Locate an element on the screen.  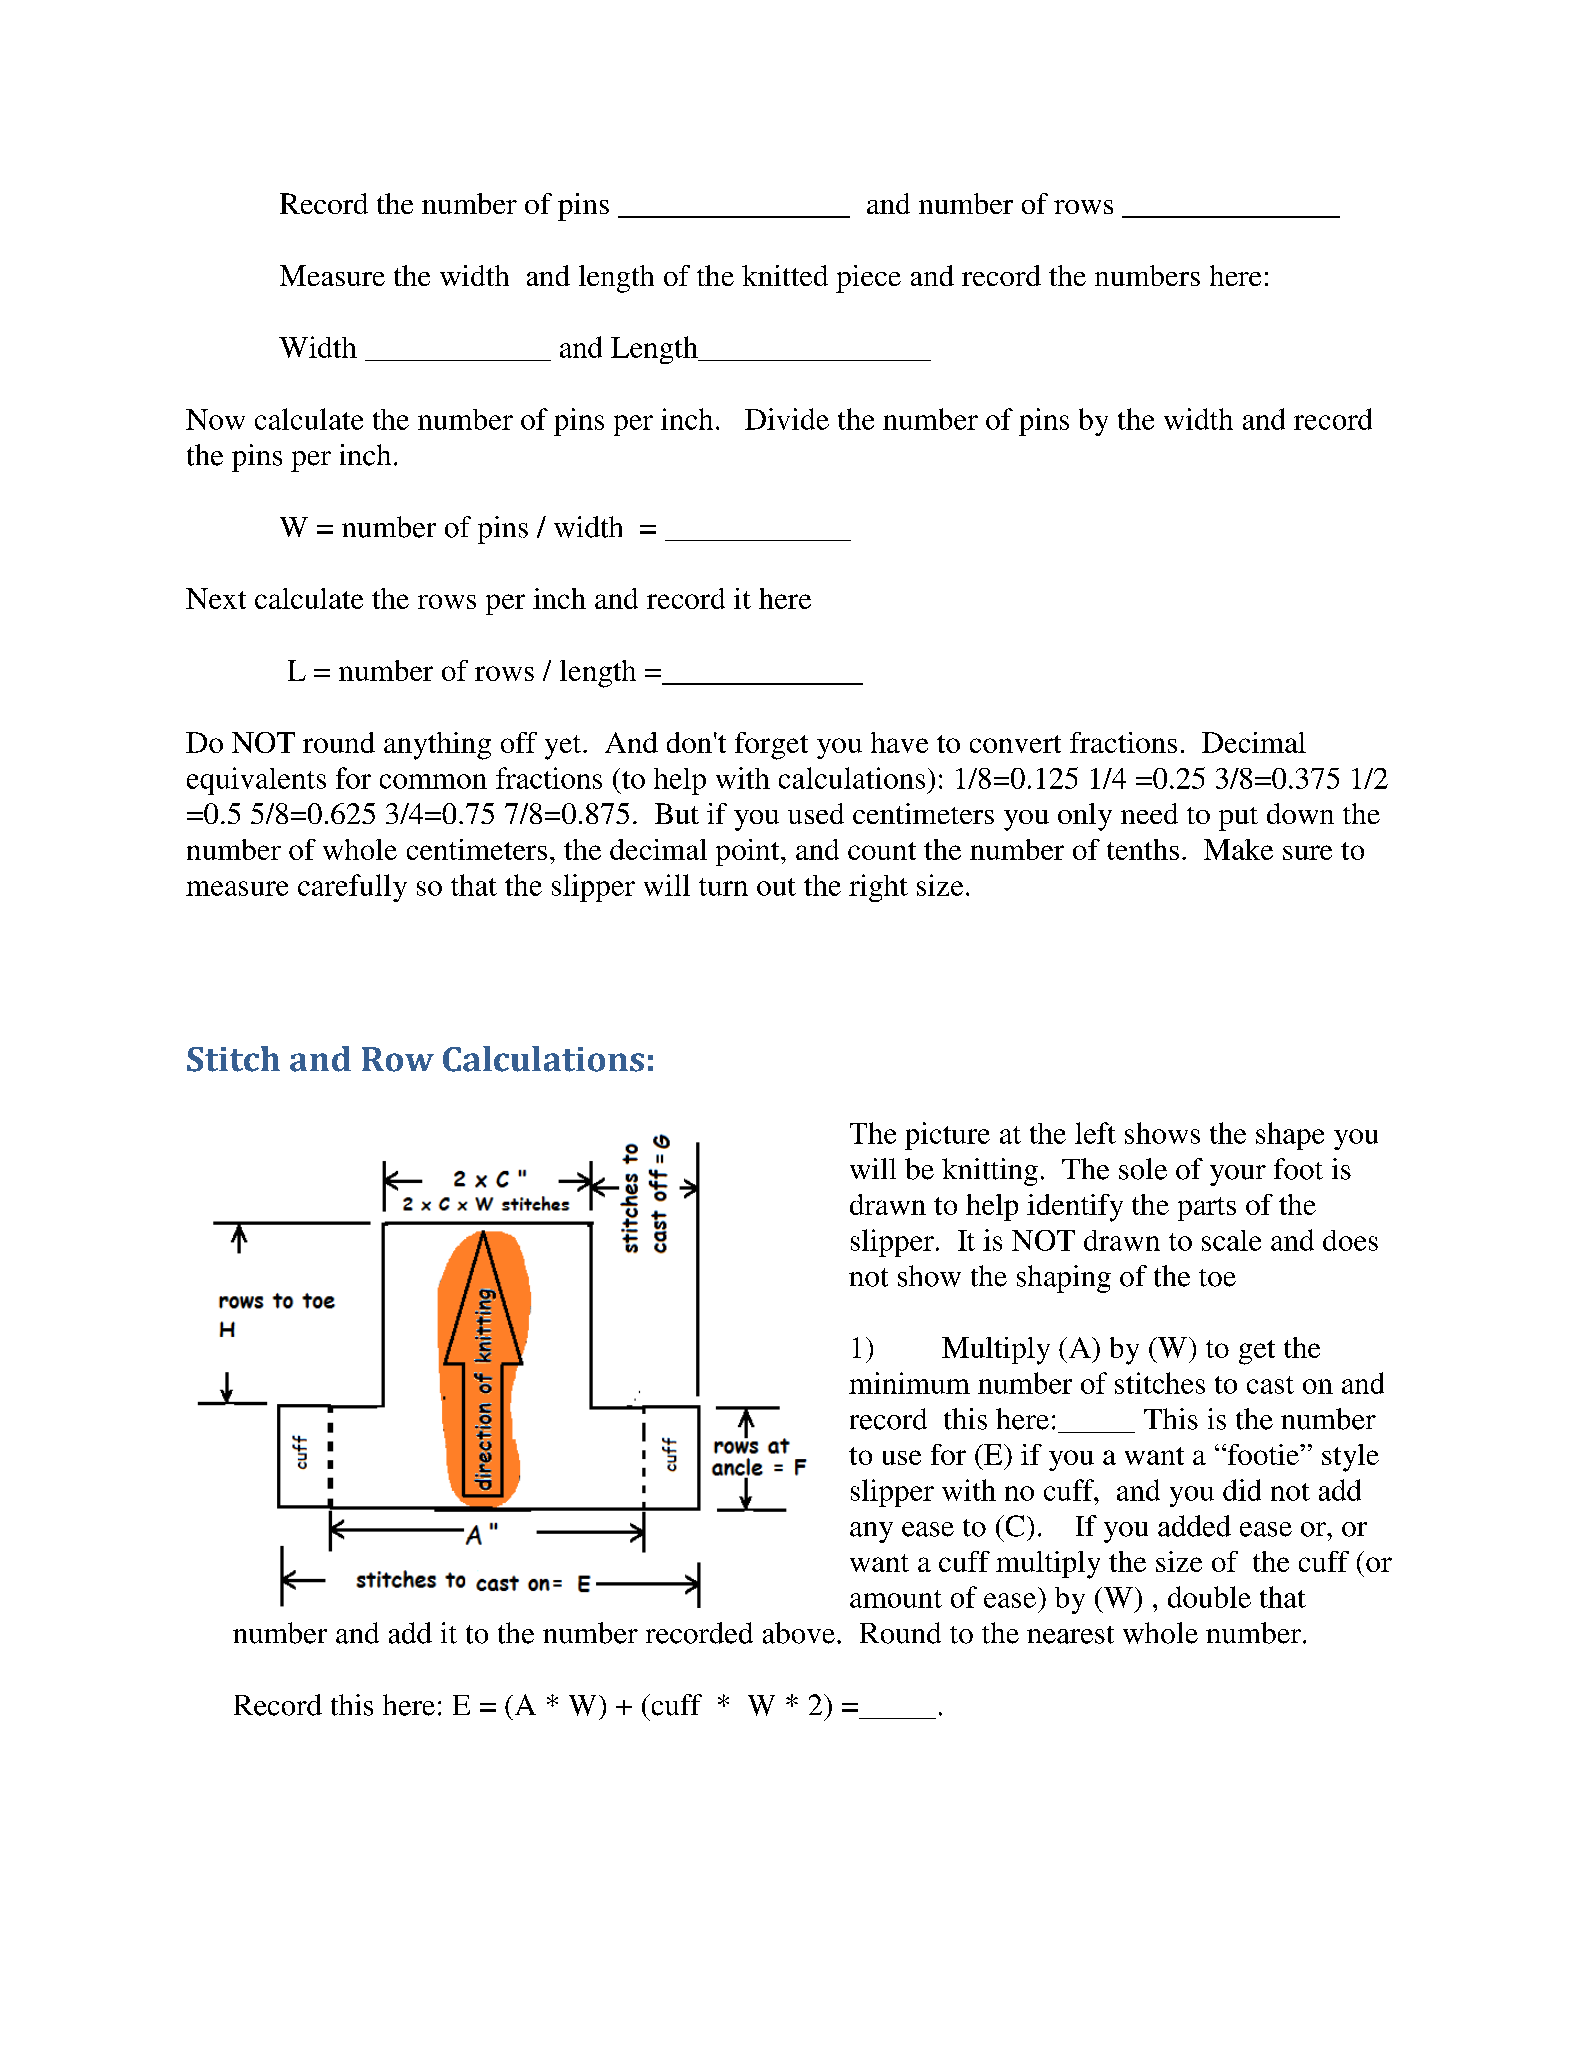
out is located at coordinates (776, 887).
